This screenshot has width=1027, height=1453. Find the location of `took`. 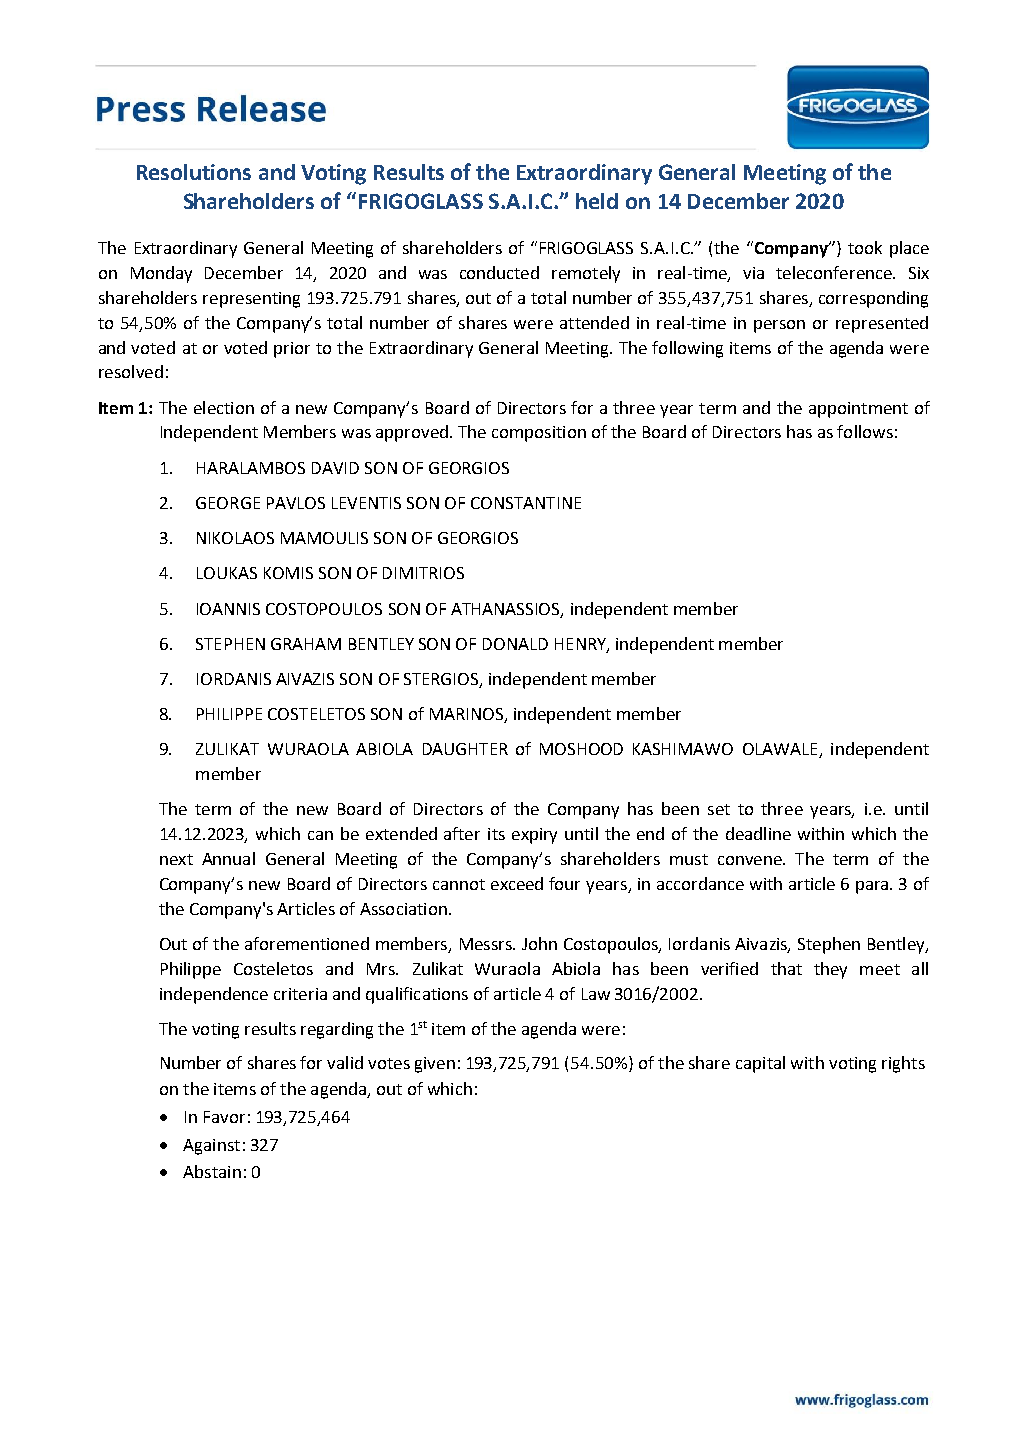

took is located at coordinates (865, 247).
